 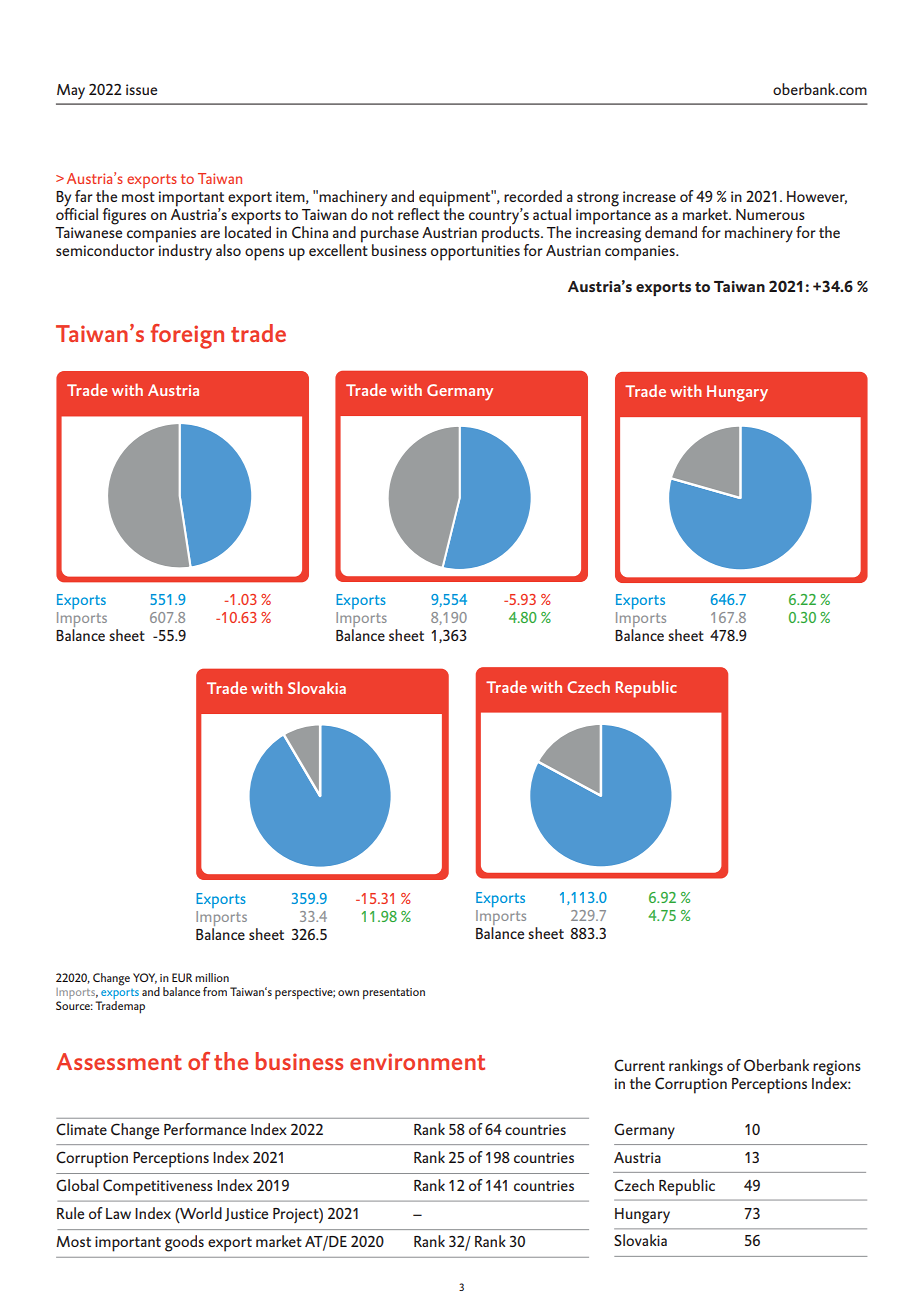 I want to click on presentation, so click(x=394, y=994).
